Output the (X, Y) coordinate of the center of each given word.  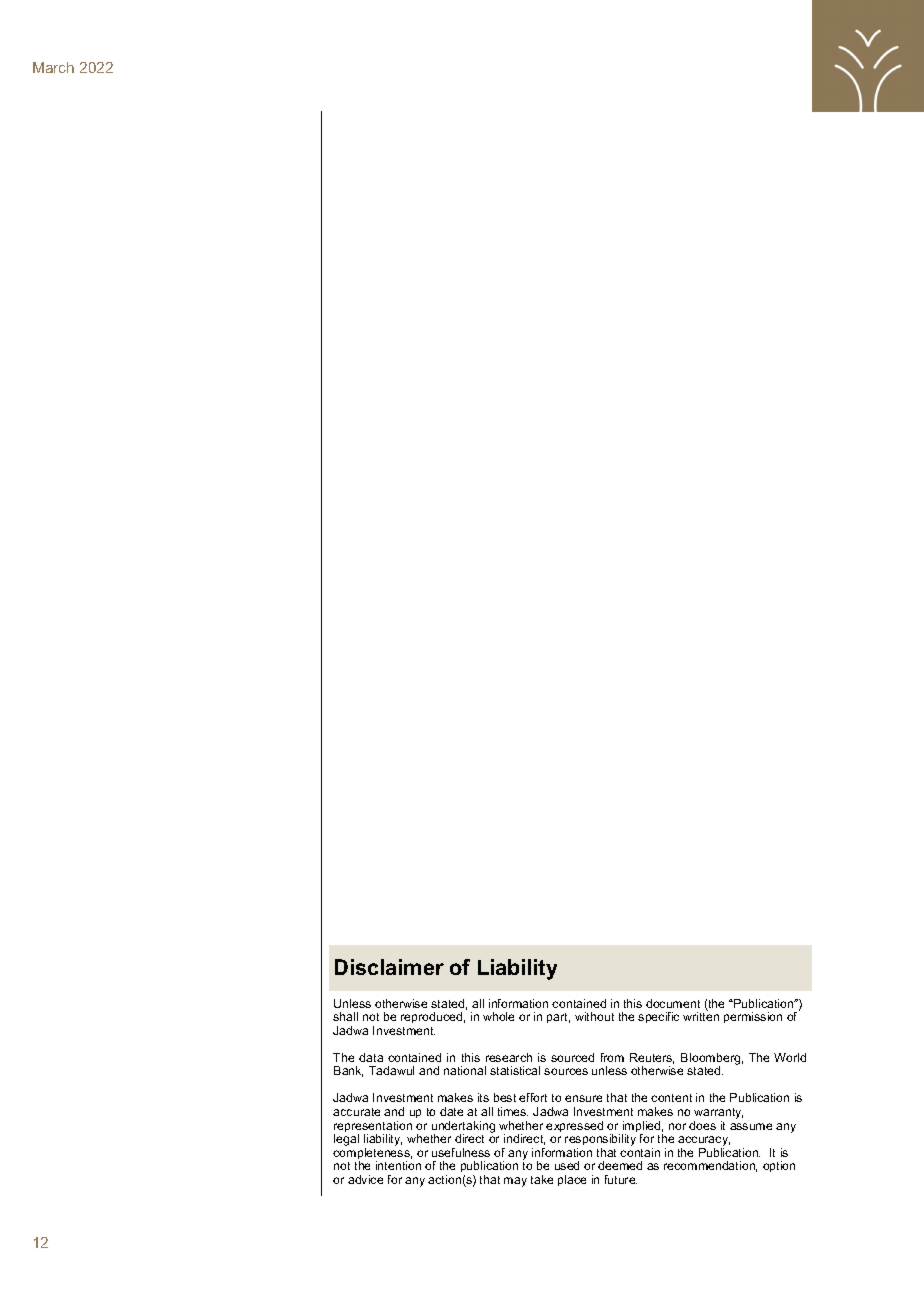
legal (346, 1140)
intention (398, 1165)
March (53, 67)
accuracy (704, 1142)
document (673, 1003)
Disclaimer (389, 967)
